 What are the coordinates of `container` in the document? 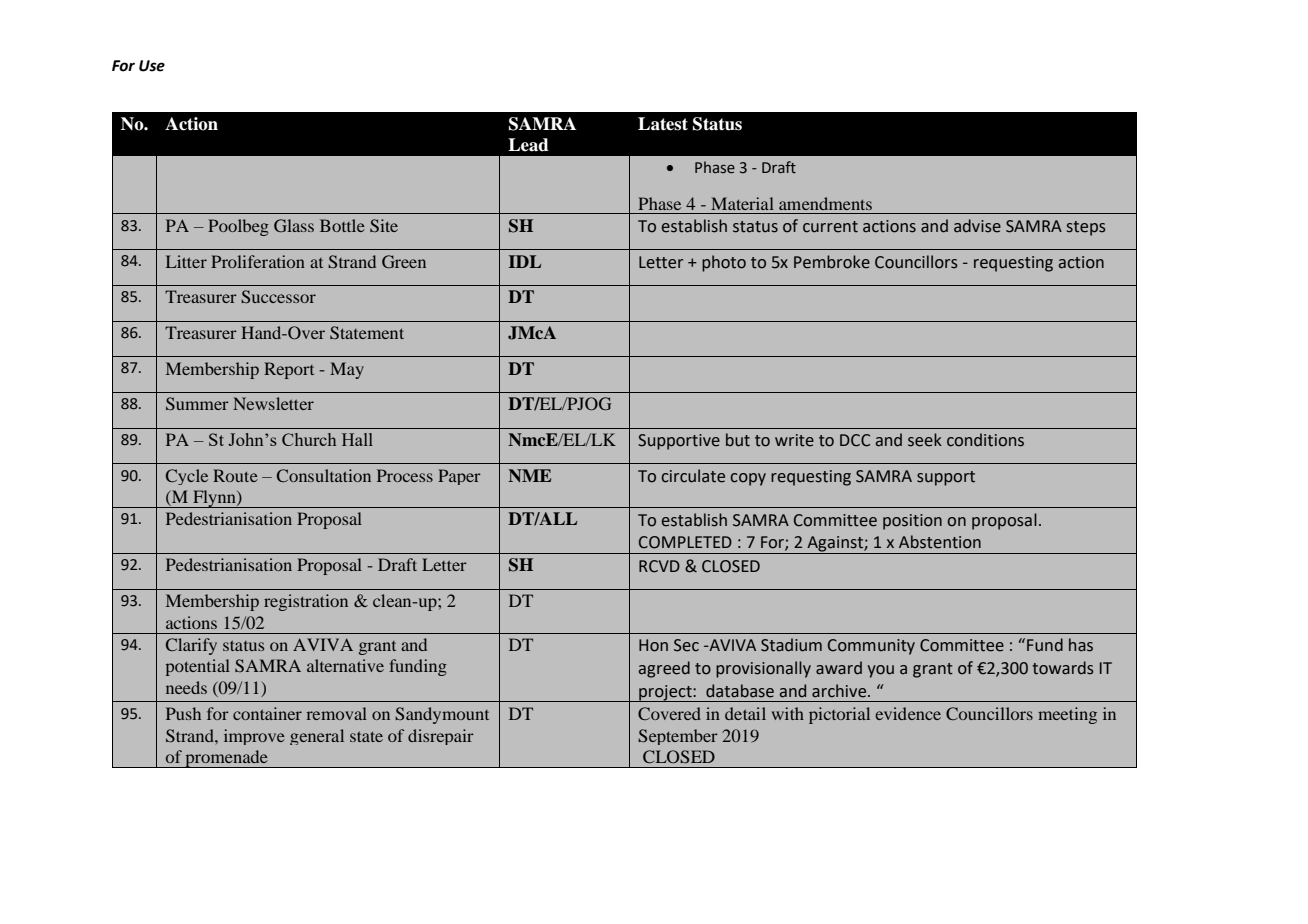 It's located at (267, 713).
